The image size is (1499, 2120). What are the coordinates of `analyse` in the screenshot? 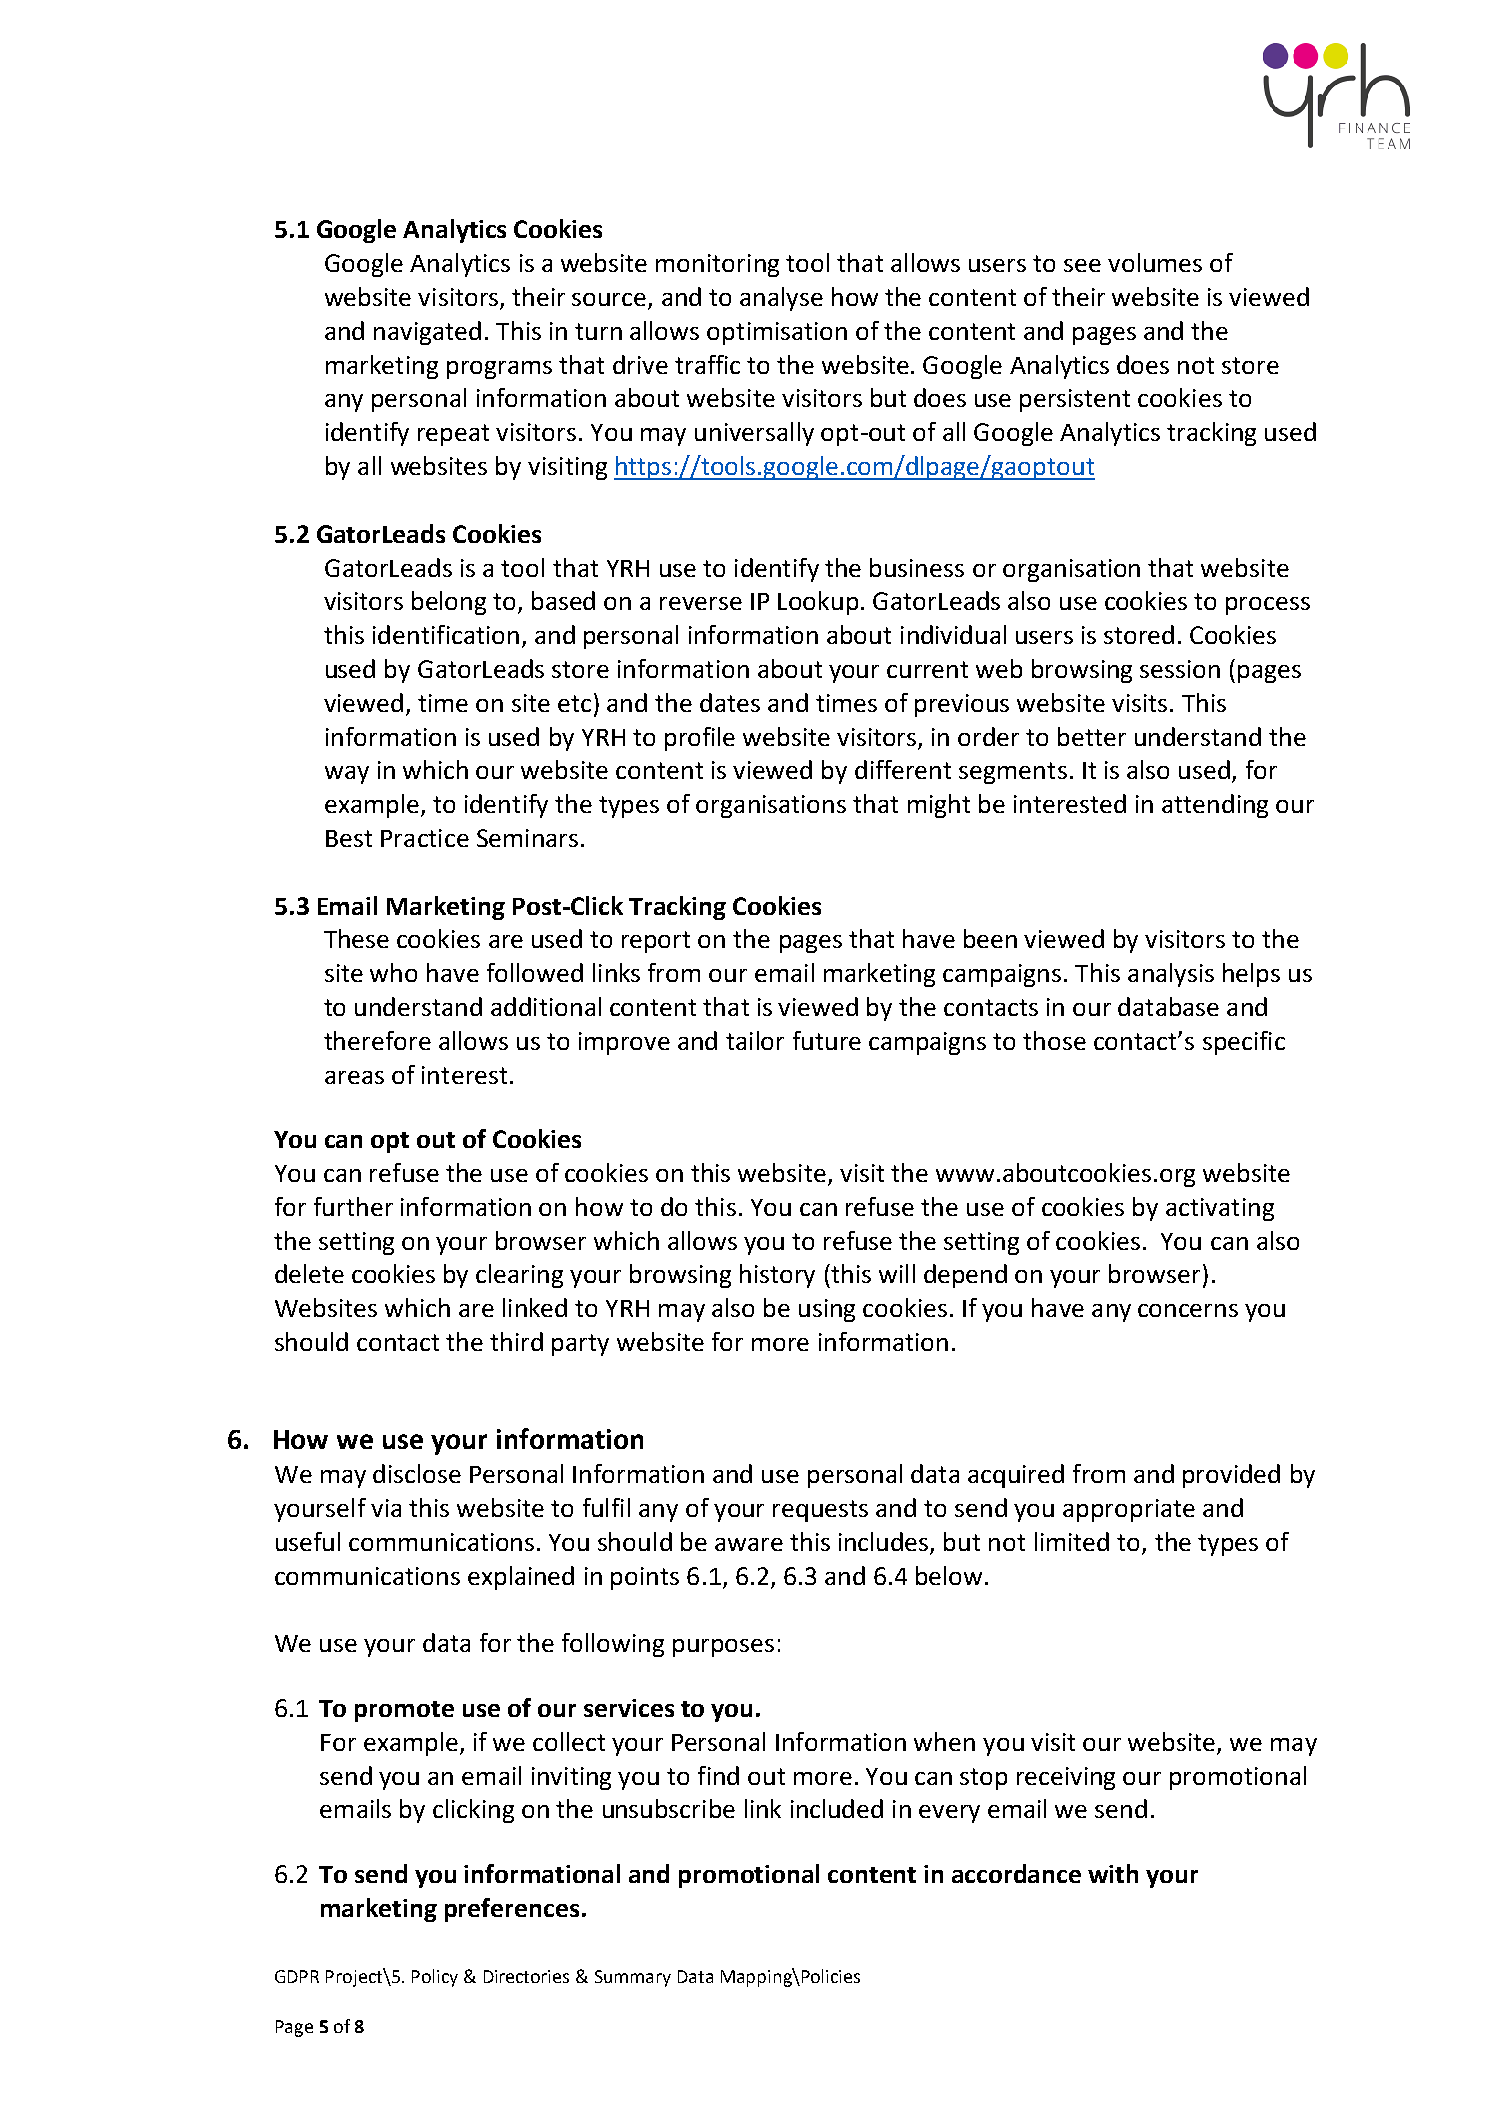 It's located at (781, 299).
